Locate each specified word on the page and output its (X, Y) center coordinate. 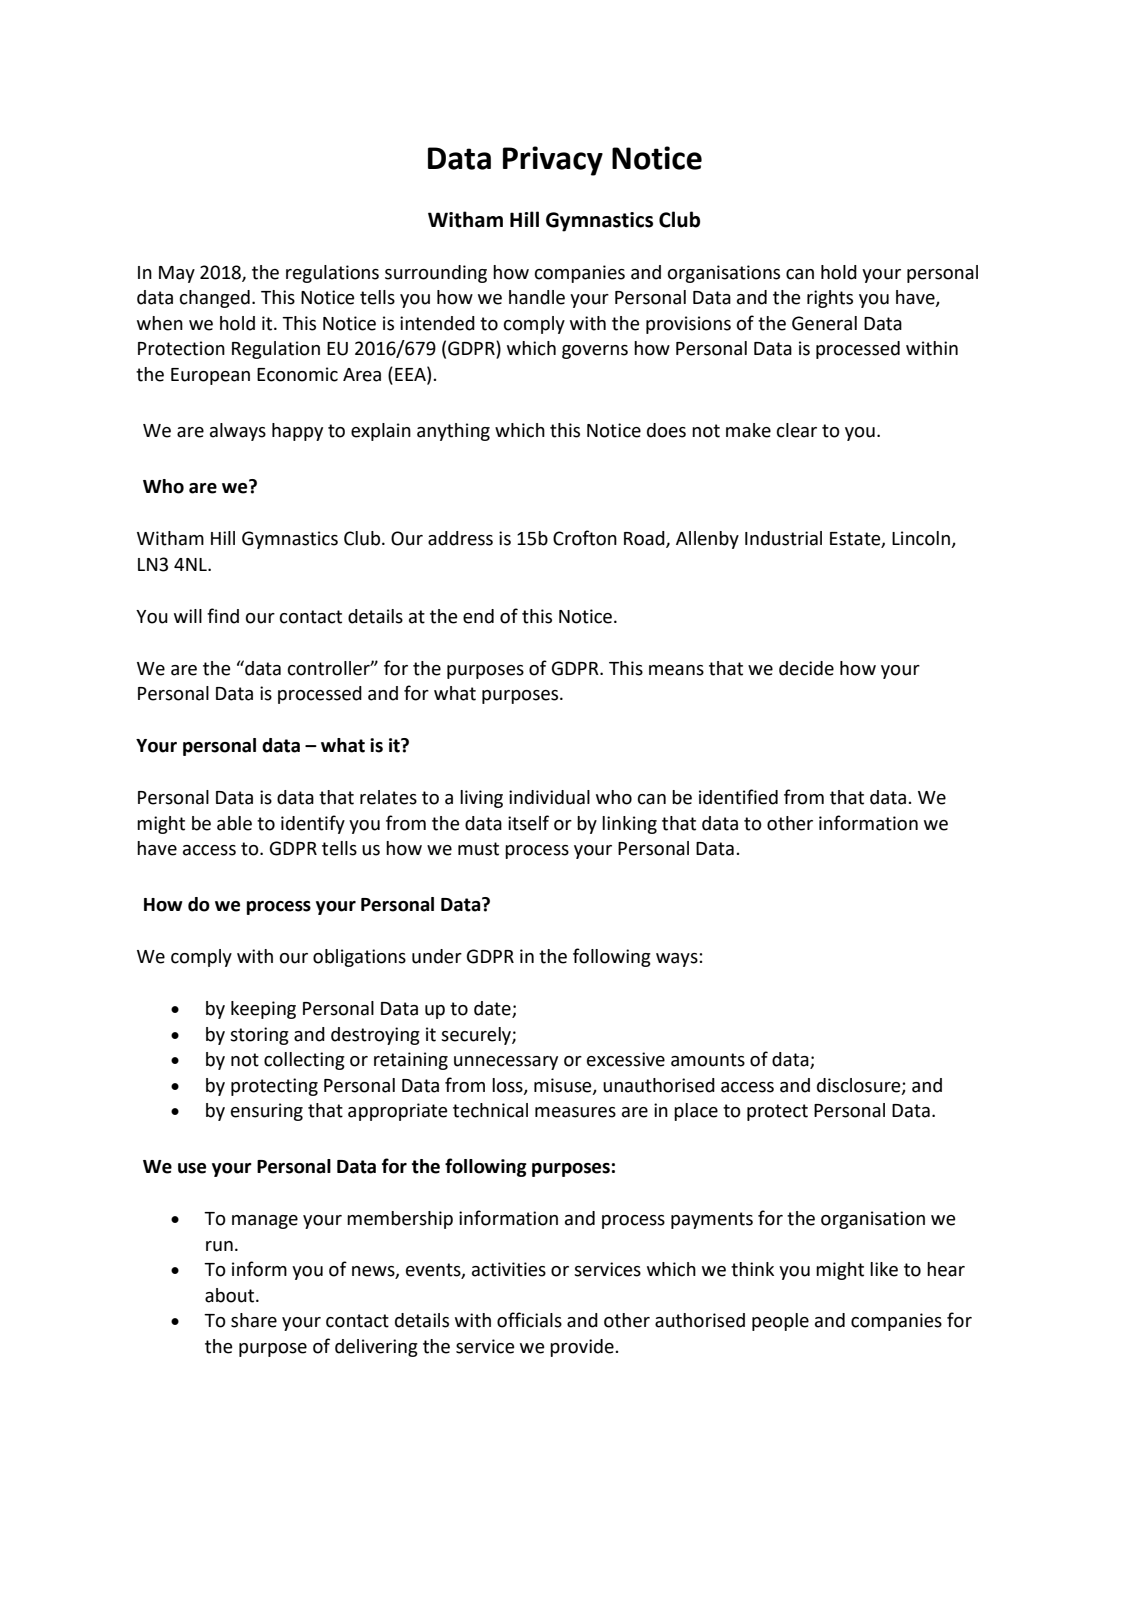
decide (806, 668)
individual (549, 797)
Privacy (553, 161)
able (234, 823)
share (254, 1320)
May (177, 274)
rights (830, 299)
